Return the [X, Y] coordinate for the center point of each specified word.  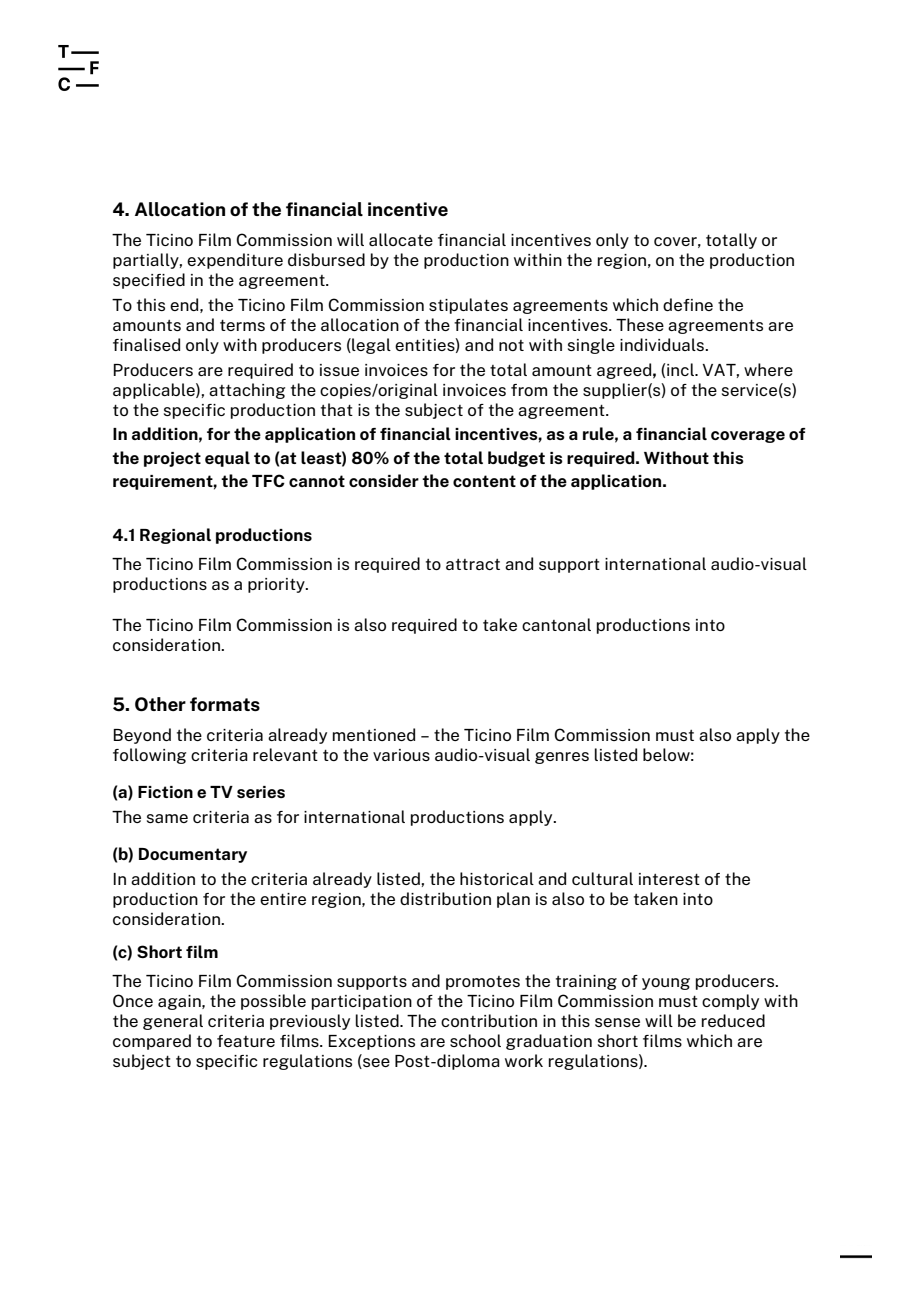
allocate [401, 239]
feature [246, 1041]
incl [681, 369]
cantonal [556, 624]
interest [669, 879]
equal [227, 459]
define [688, 304]
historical [497, 878]
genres [562, 758]
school [475, 1040]
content [484, 481]
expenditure [235, 261]
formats [225, 704]
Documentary [193, 855]
